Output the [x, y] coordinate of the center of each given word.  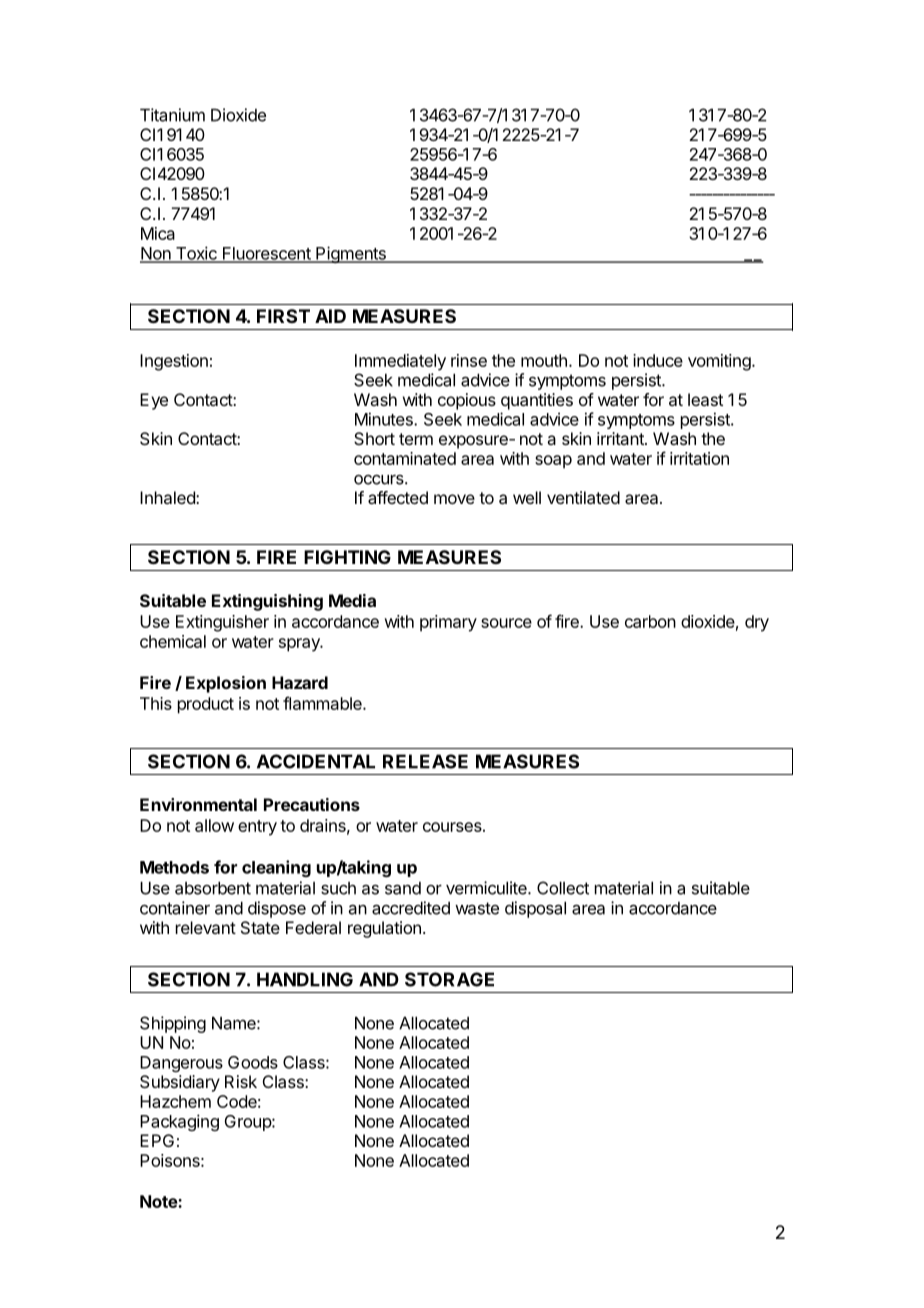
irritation [699, 458]
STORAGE [449, 979]
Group [249, 1123]
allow [214, 825]
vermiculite [487, 888]
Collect [563, 888]
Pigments [351, 254]
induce [658, 360]
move [454, 499]
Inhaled [168, 497]
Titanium [172, 115]
